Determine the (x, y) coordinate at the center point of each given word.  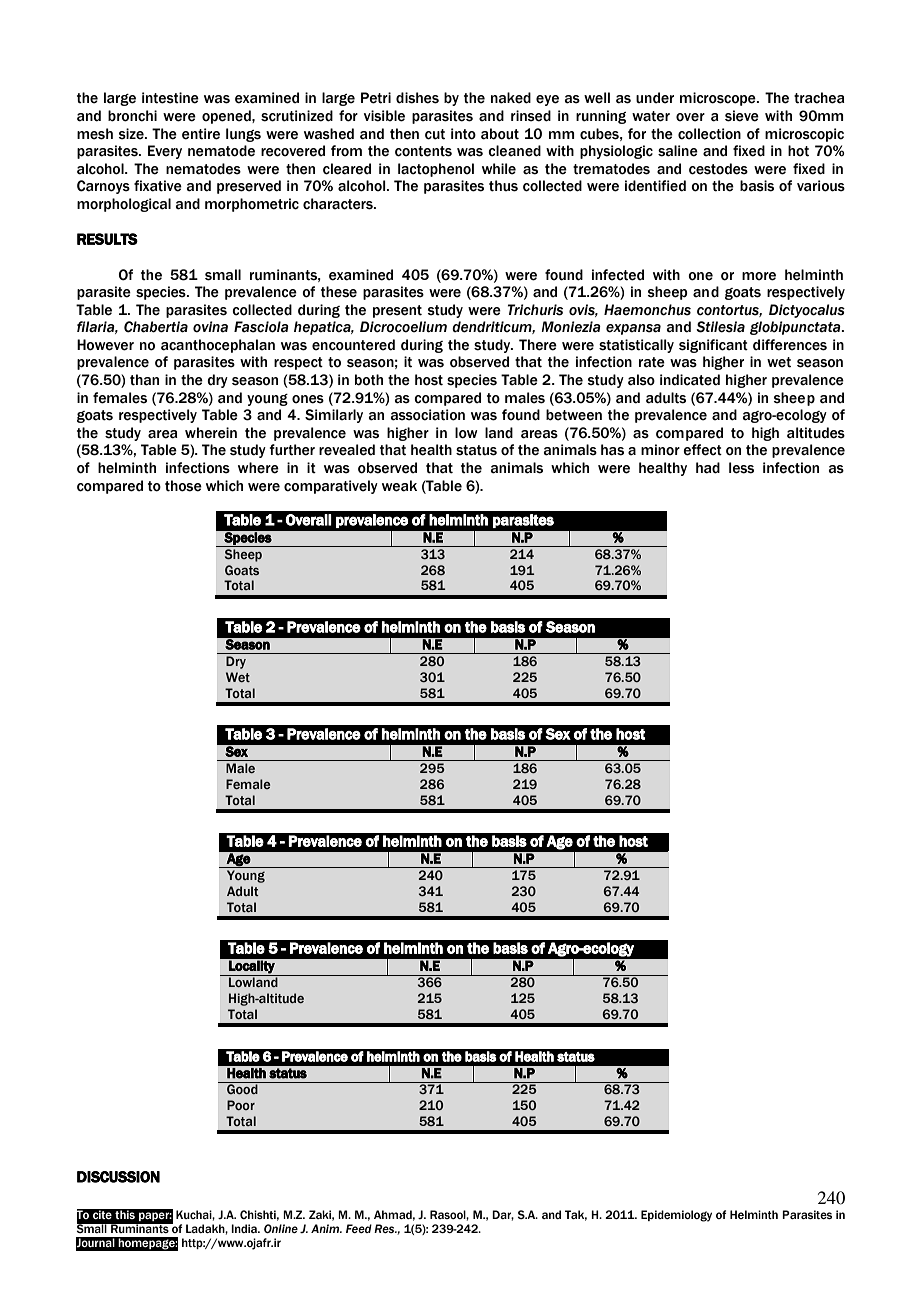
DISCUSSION (118, 1177)
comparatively (331, 487)
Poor (241, 1105)
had (708, 468)
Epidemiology (676, 1216)
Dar (503, 1215)
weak (399, 486)
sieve (742, 116)
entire (201, 134)
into (463, 134)
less (741, 468)
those (183, 486)
